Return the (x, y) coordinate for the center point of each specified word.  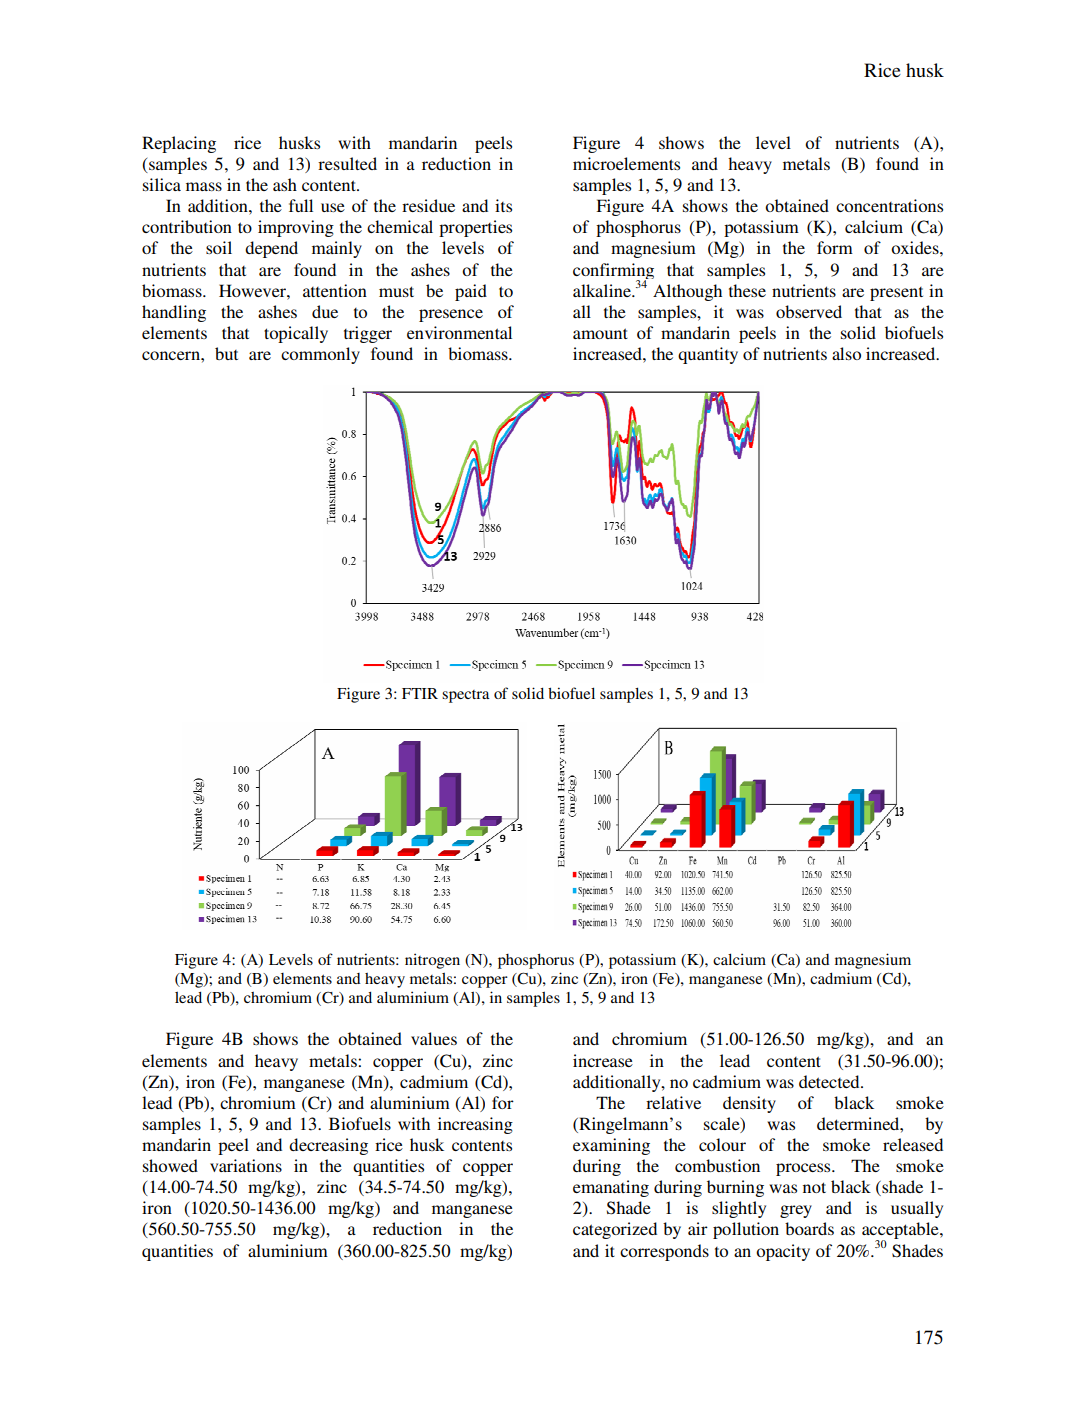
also (846, 353)
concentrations (889, 205)
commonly (320, 355)
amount (600, 333)
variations (246, 1165)
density (749, 1104)
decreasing (328, 1146)
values (434, 1038)
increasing (475, 1125)
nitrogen (432, 961)
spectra (466, 696)
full (301, 205)
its (503, 205)
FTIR (420, 693)
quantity (708, 355)
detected (830, 1081)
